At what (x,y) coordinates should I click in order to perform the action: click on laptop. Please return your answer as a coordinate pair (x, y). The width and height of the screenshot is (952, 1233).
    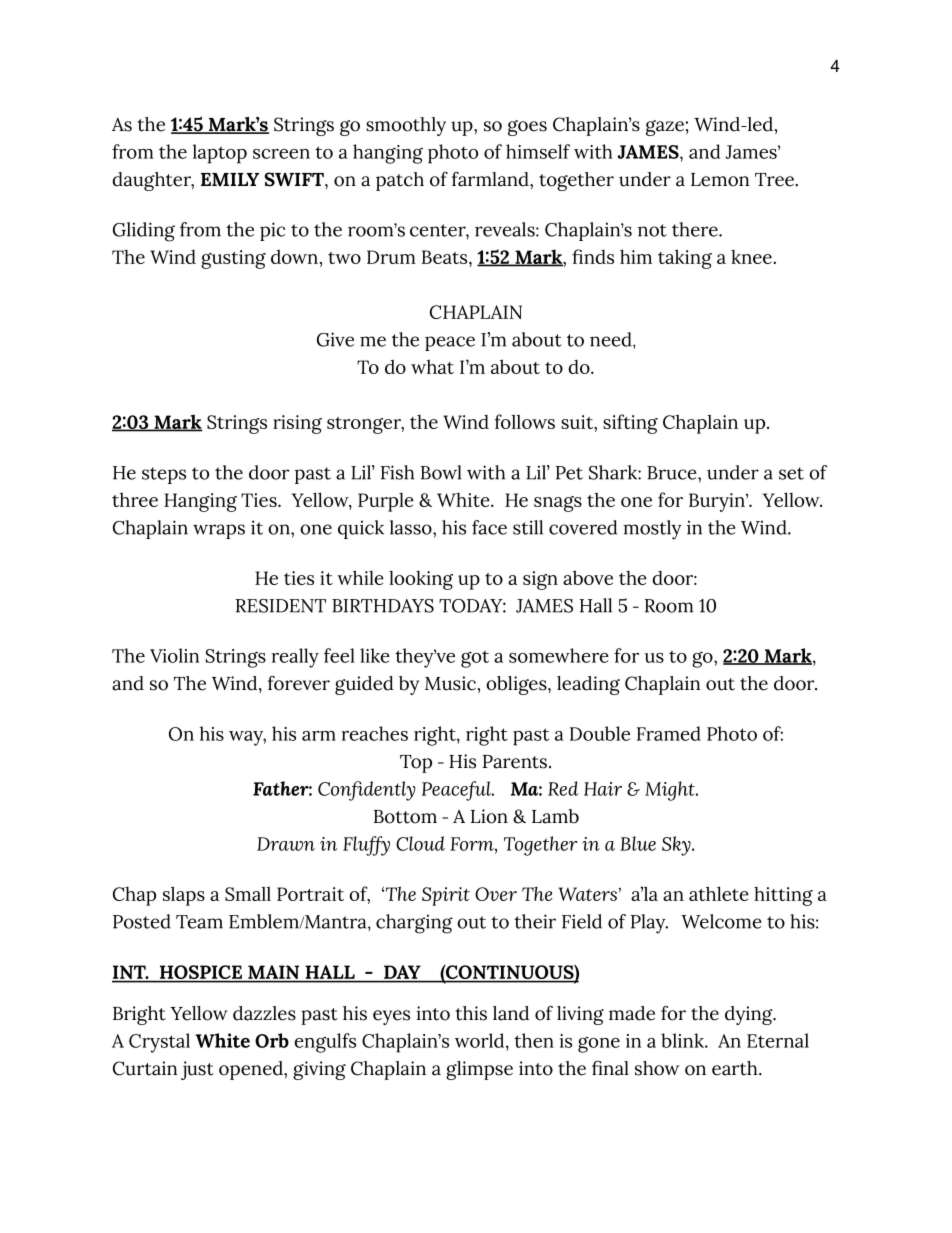
    Looking at the image, I should click on (220, 154).
